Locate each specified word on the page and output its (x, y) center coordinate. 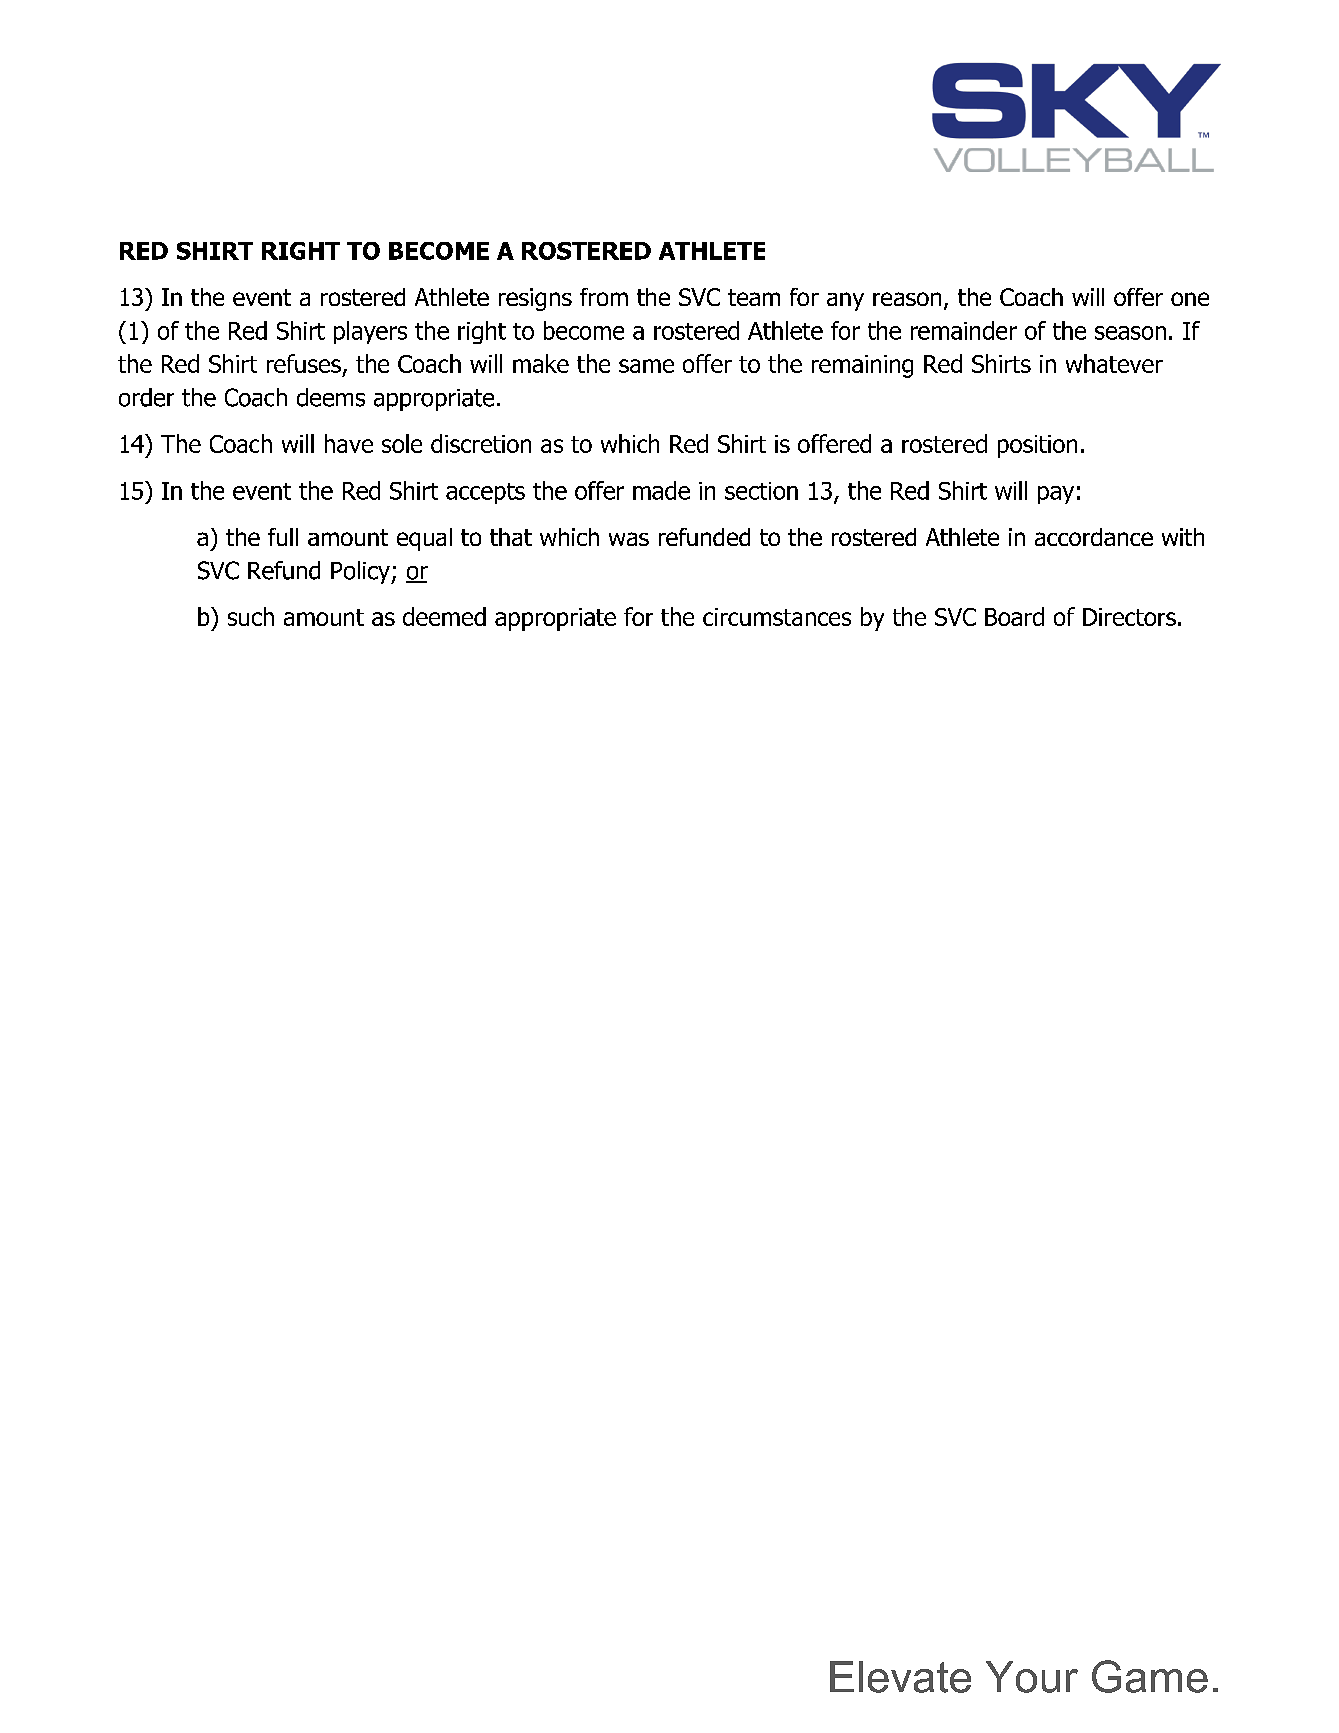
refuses (304, 363)
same (646, 366)
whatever (1114, 363)
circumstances (777, 617)
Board (1014, 616)
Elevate (900, 1677)
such (251, 616)
